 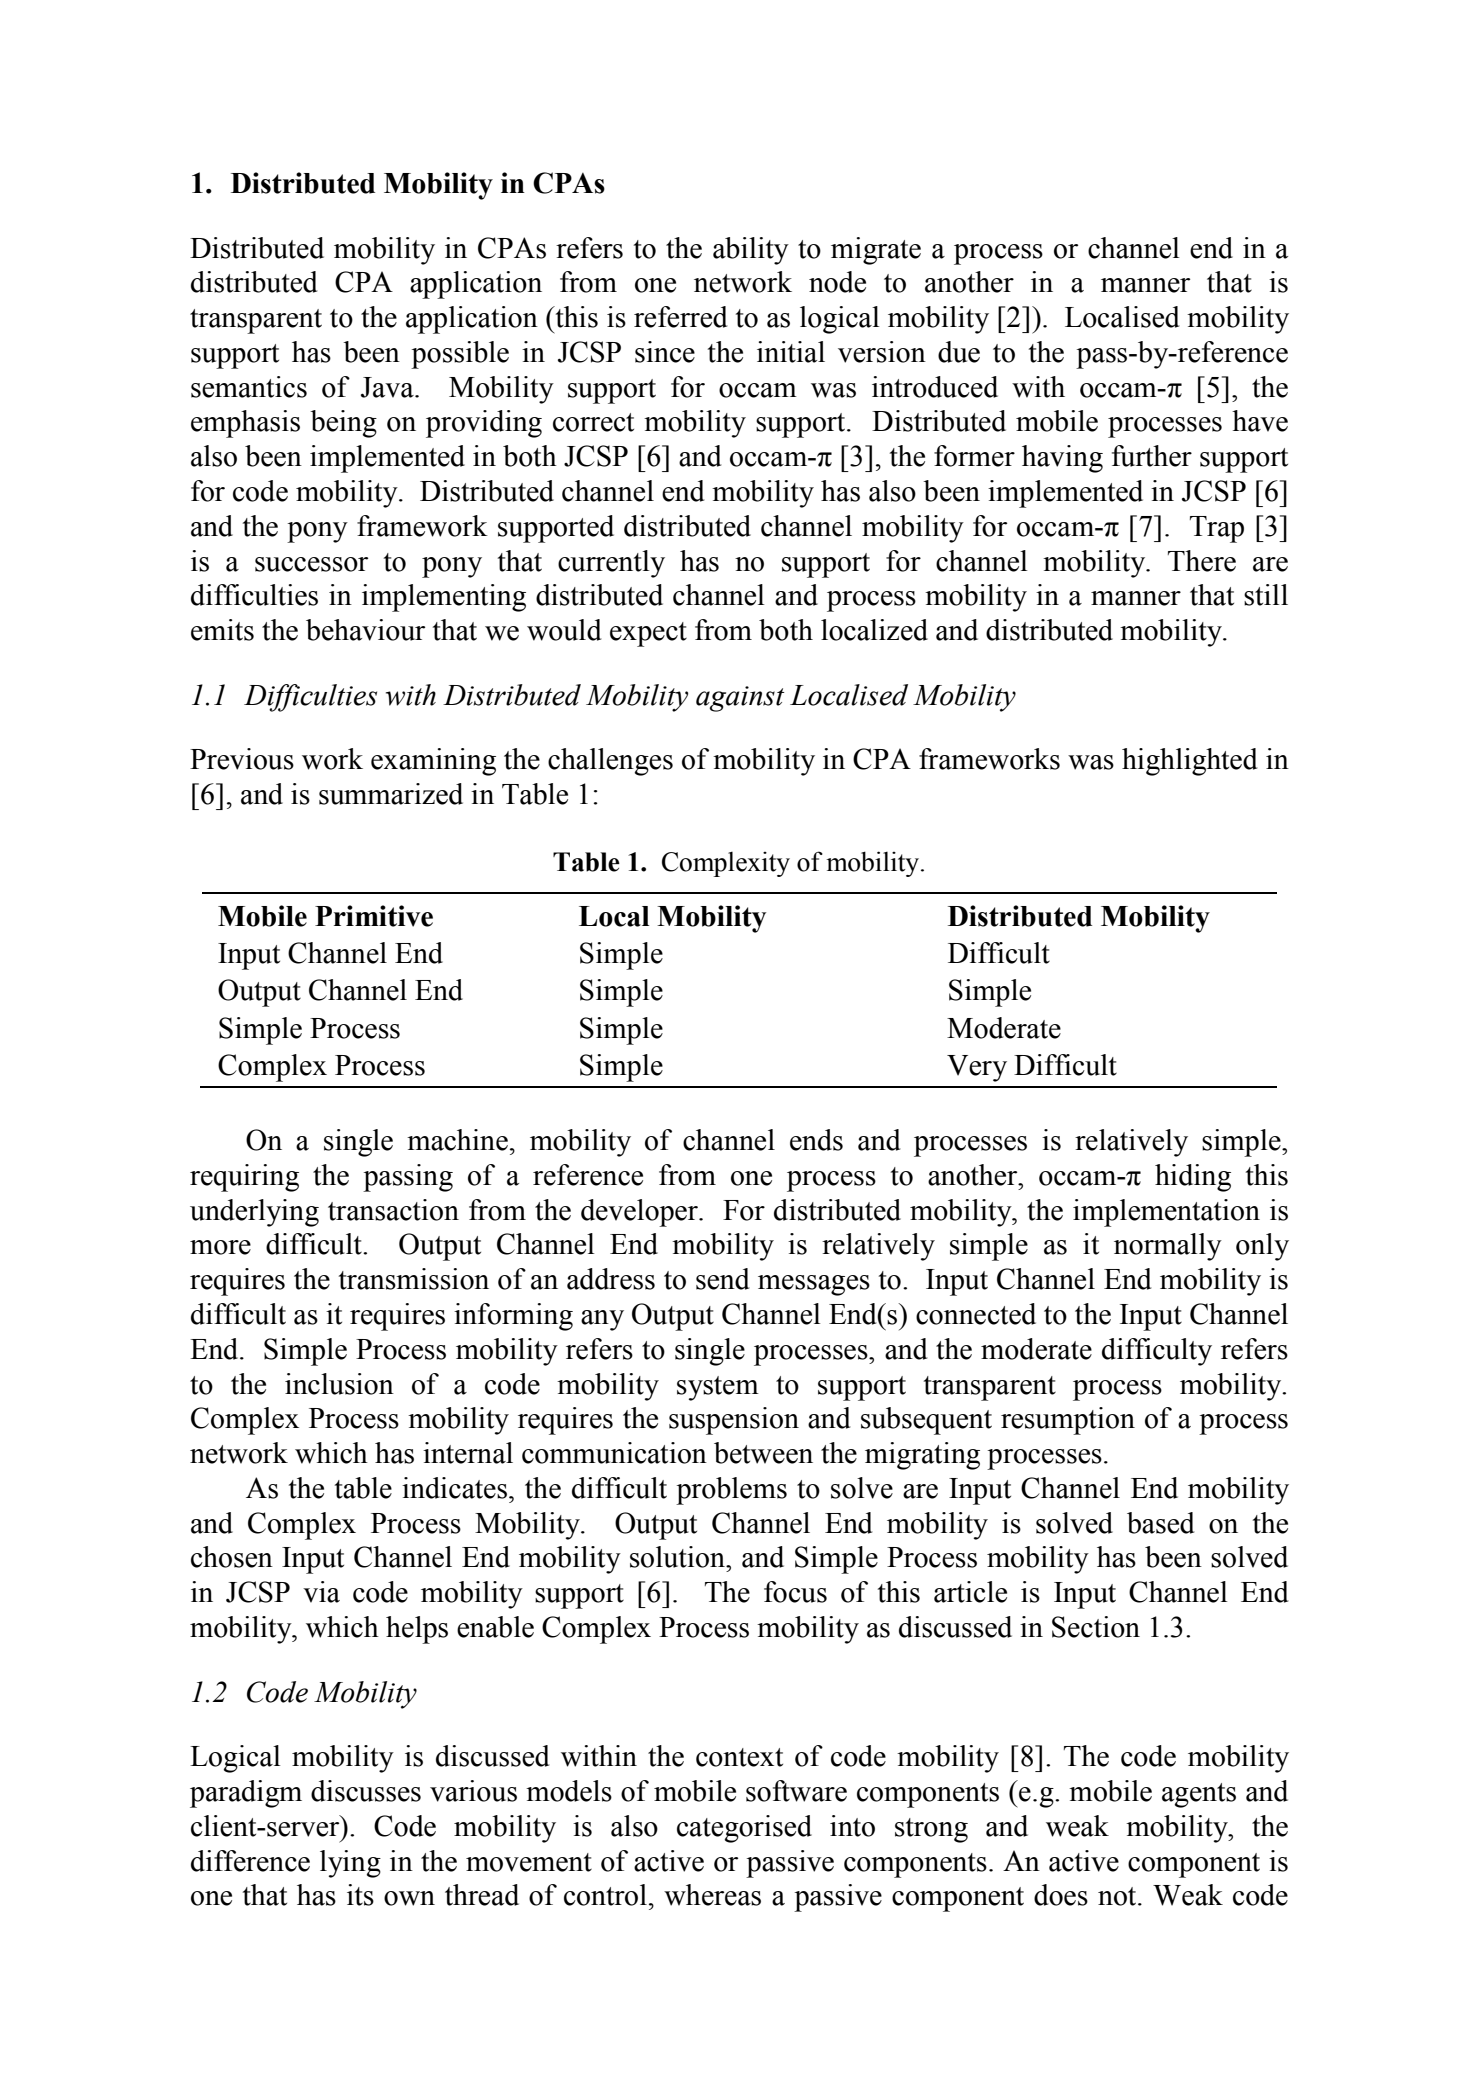 I want to click on hiding, so click(x=1193, y=1178).
